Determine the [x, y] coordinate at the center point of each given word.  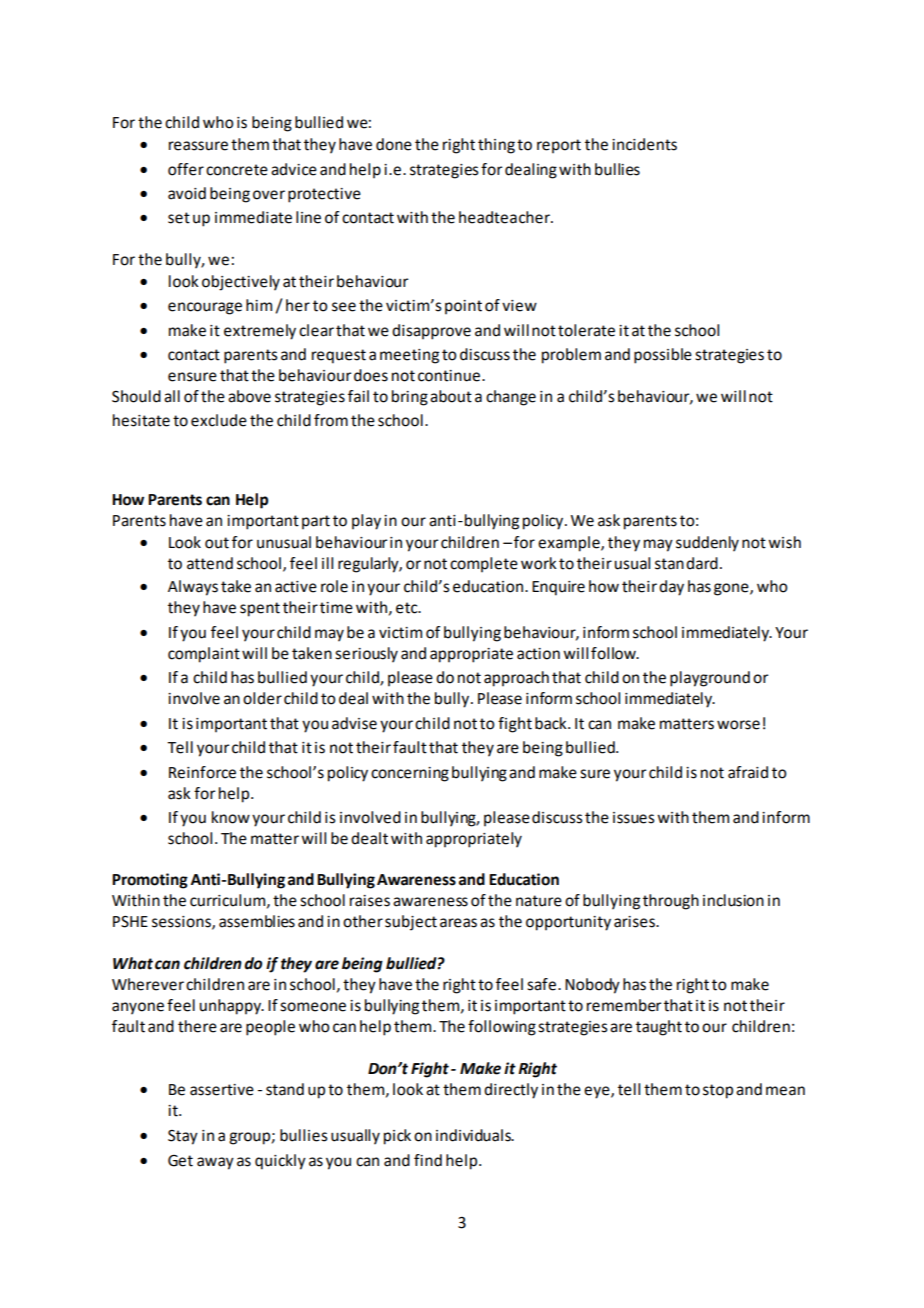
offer [186, 169]
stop [718, 1091]
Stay [183, 1137]
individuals [474, 1135]
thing [496, 146]
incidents [644, 144]
